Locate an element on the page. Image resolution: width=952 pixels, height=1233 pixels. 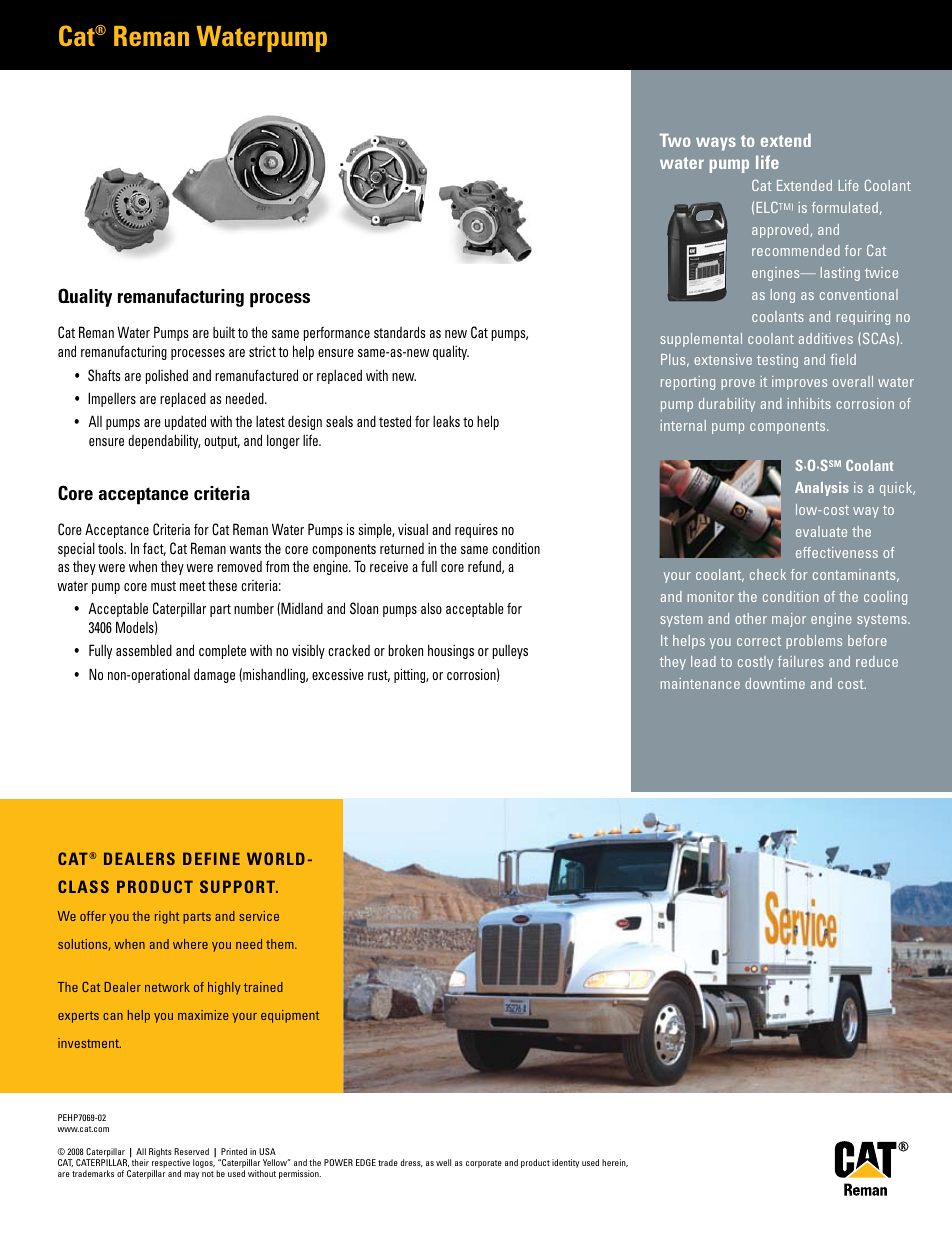
downtime is located at coordinates (775, 683).
